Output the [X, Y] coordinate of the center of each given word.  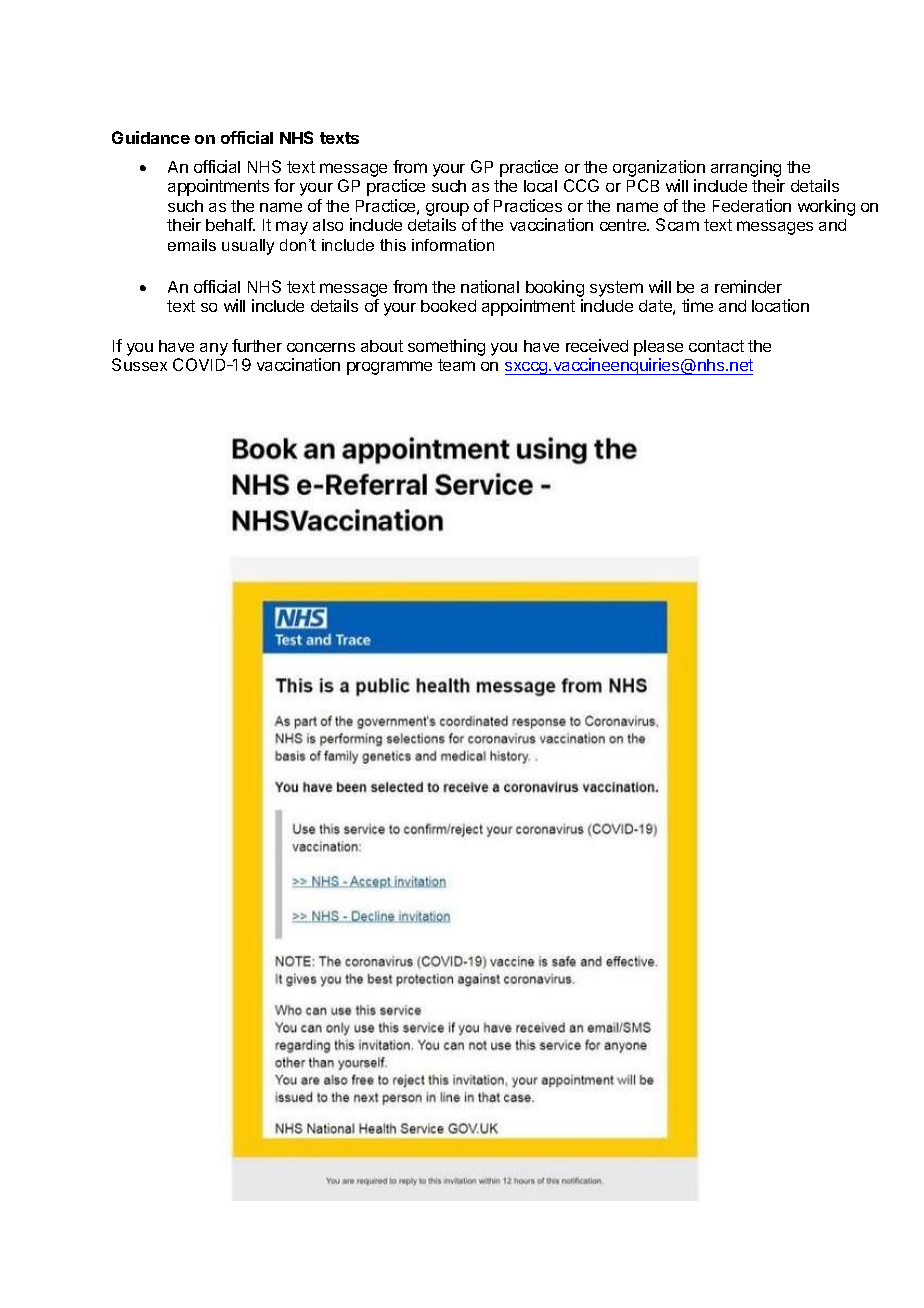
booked [448, 306]
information [453, 245]
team [456, 365]
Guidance [151, 137]
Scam [677, 224]
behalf [230, 224]
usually [248, 247]
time [697, 305]
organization [659, 168]
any [214, 349]
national [490, 286]
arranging [746, 168]
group [447, 211]
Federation [752, 205]
